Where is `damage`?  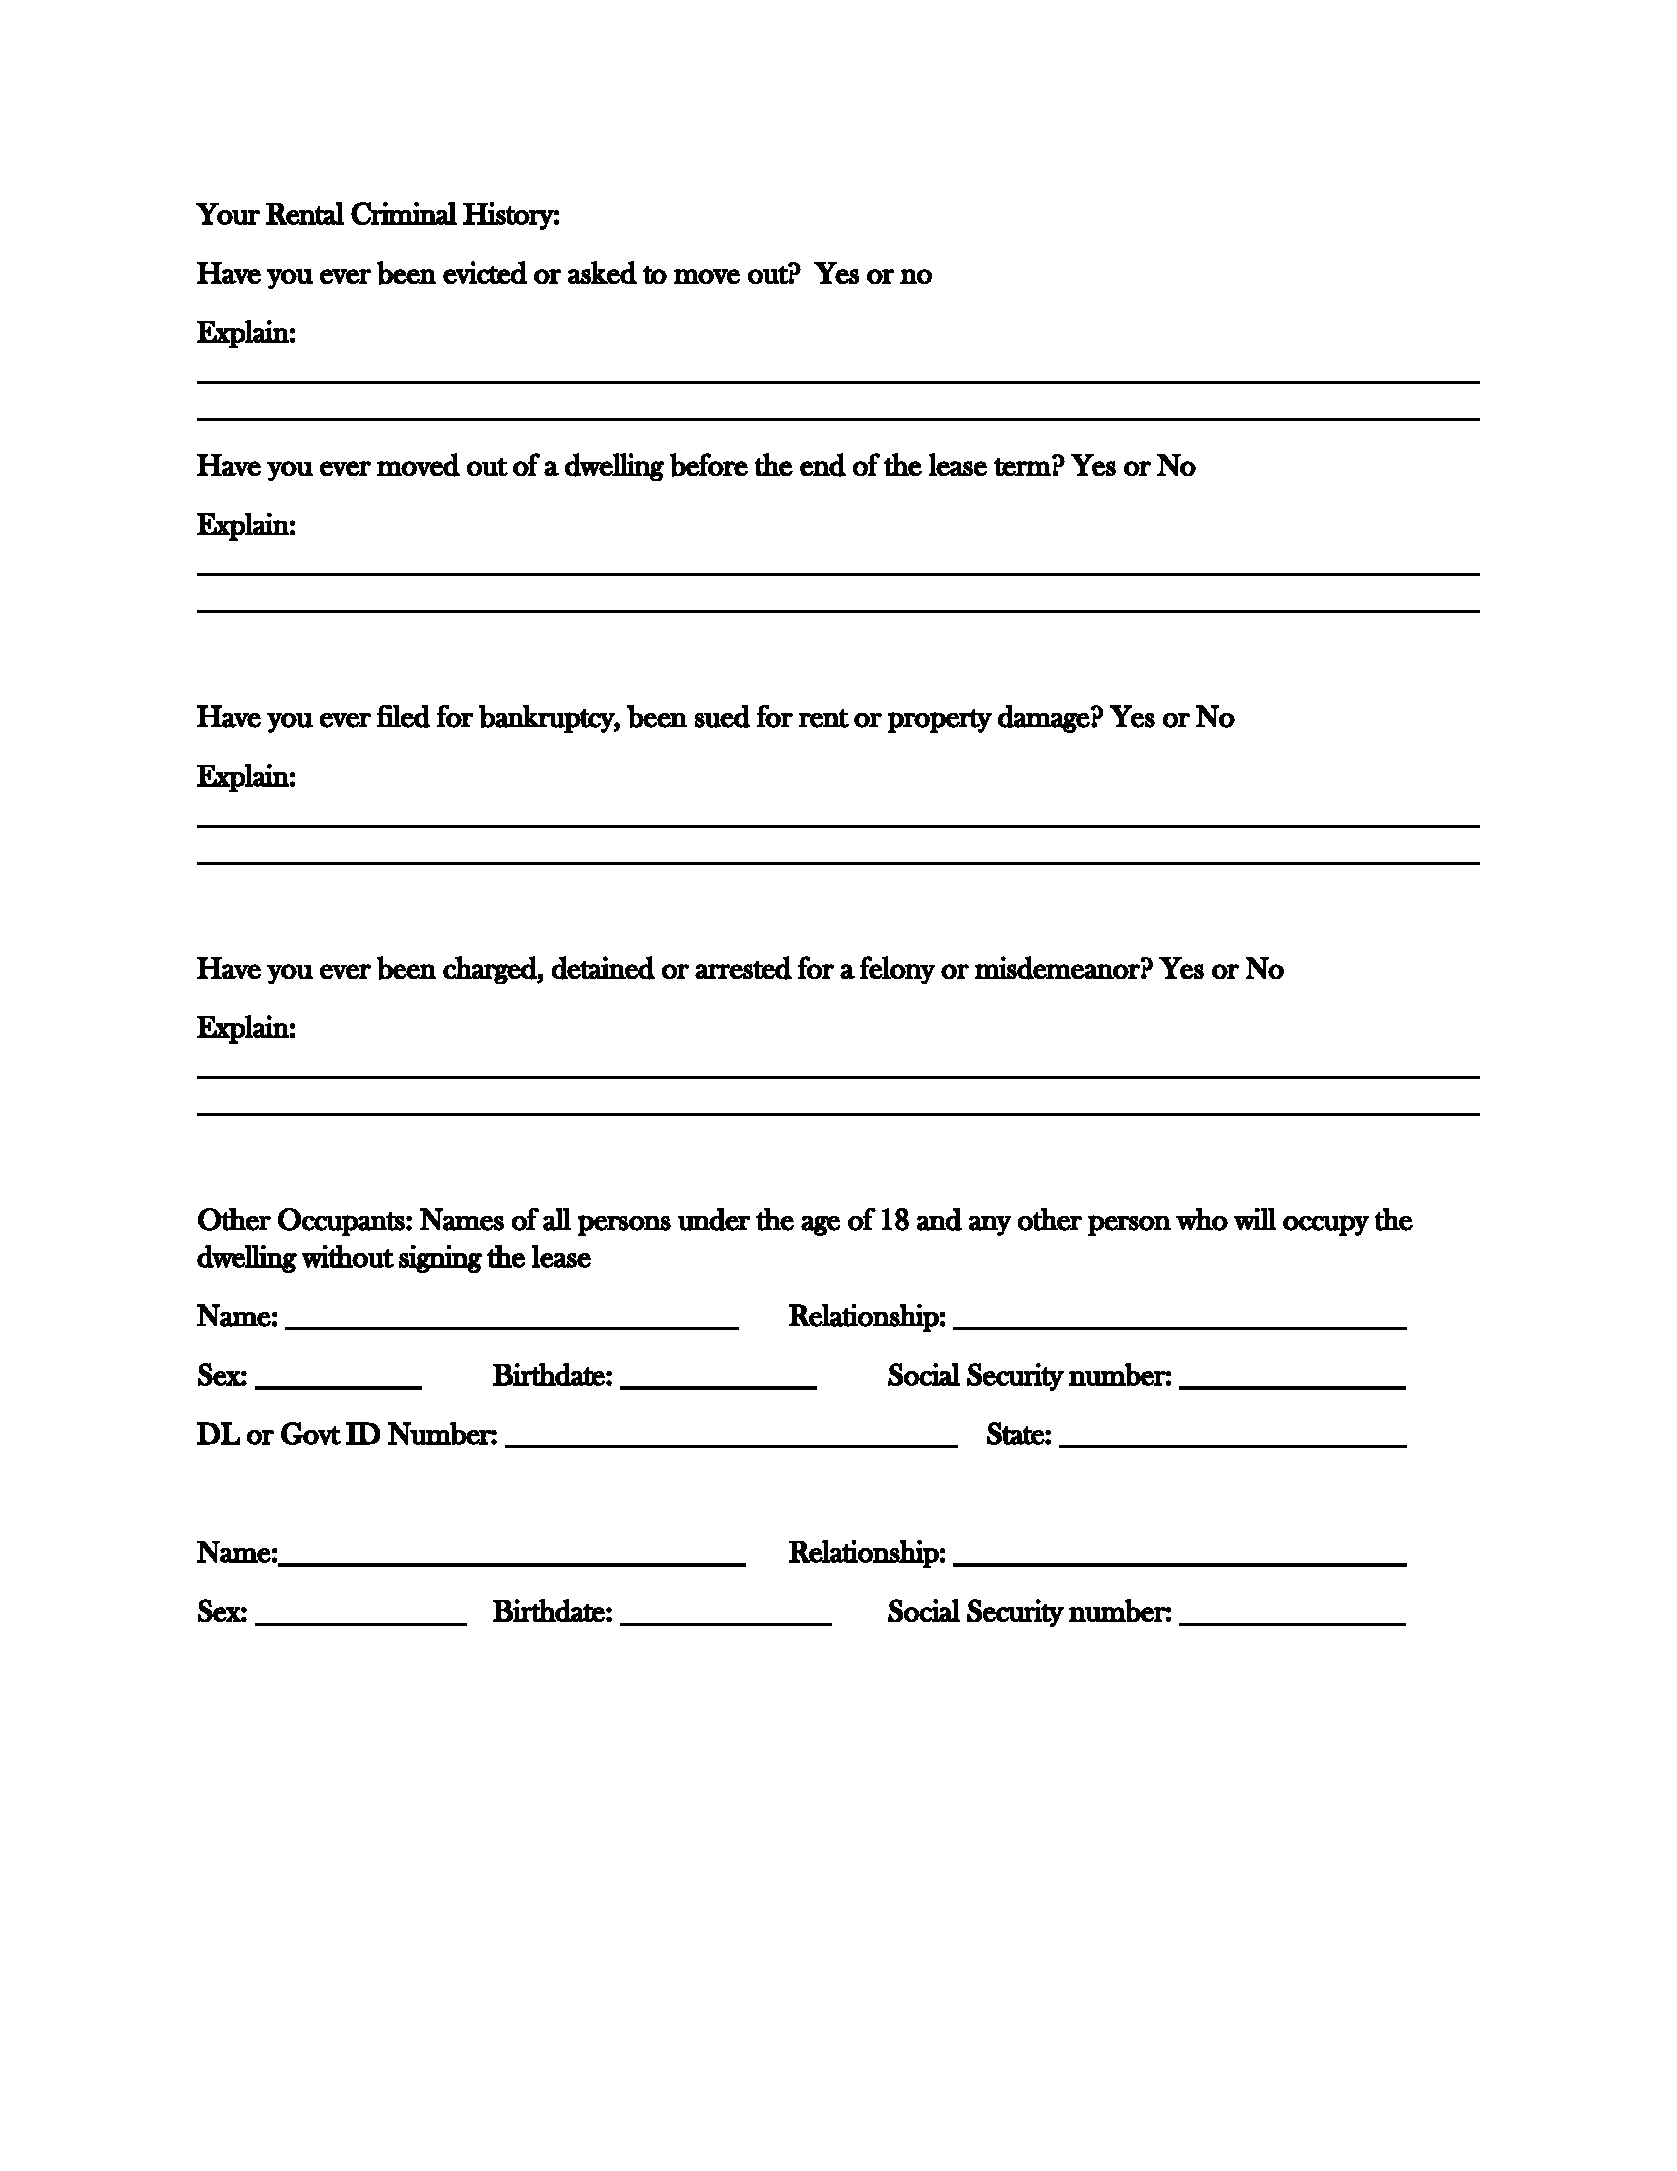
damage is located at coordinates (1044, 719).
